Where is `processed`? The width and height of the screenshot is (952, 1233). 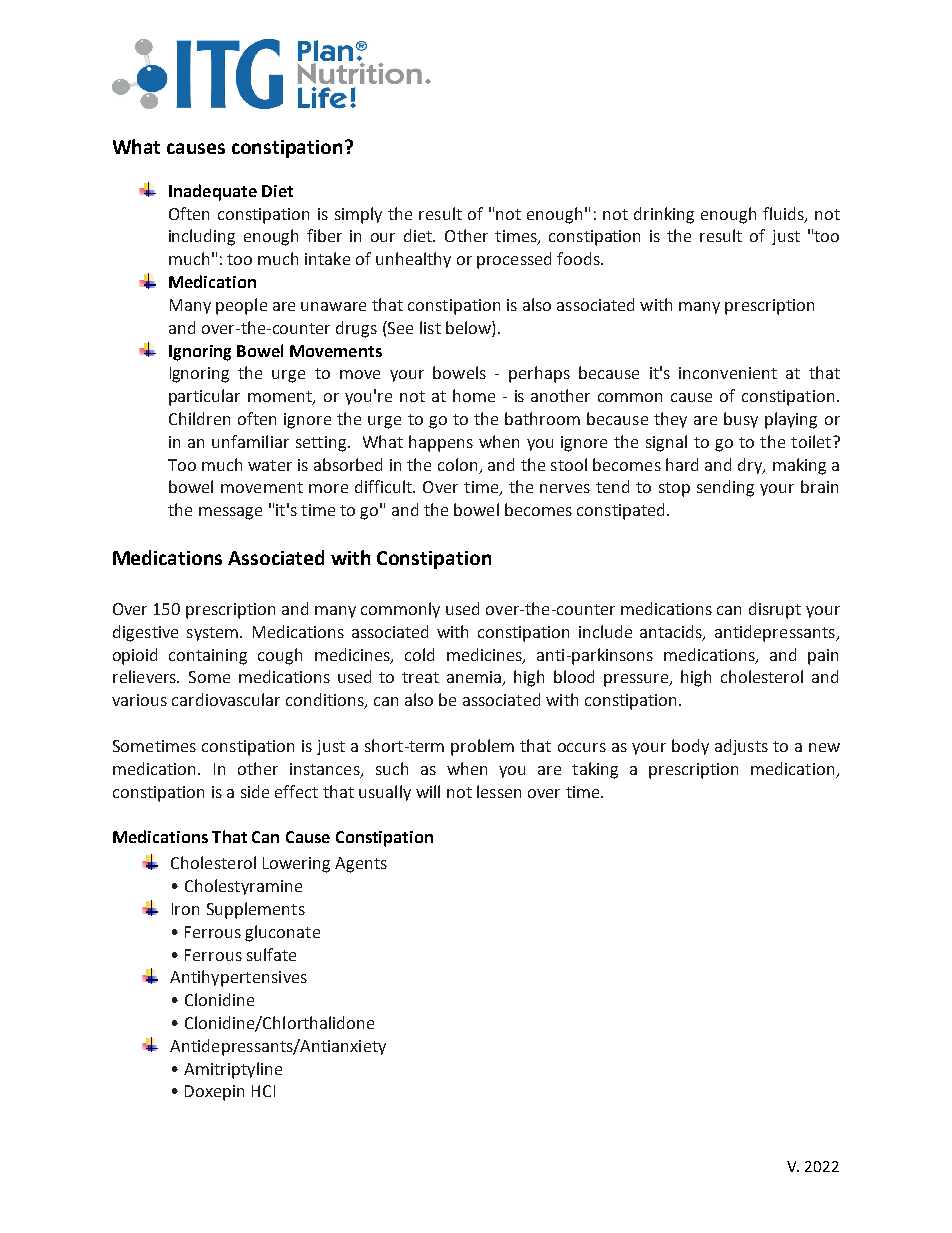
processed is located at coordinates (514, 260).
